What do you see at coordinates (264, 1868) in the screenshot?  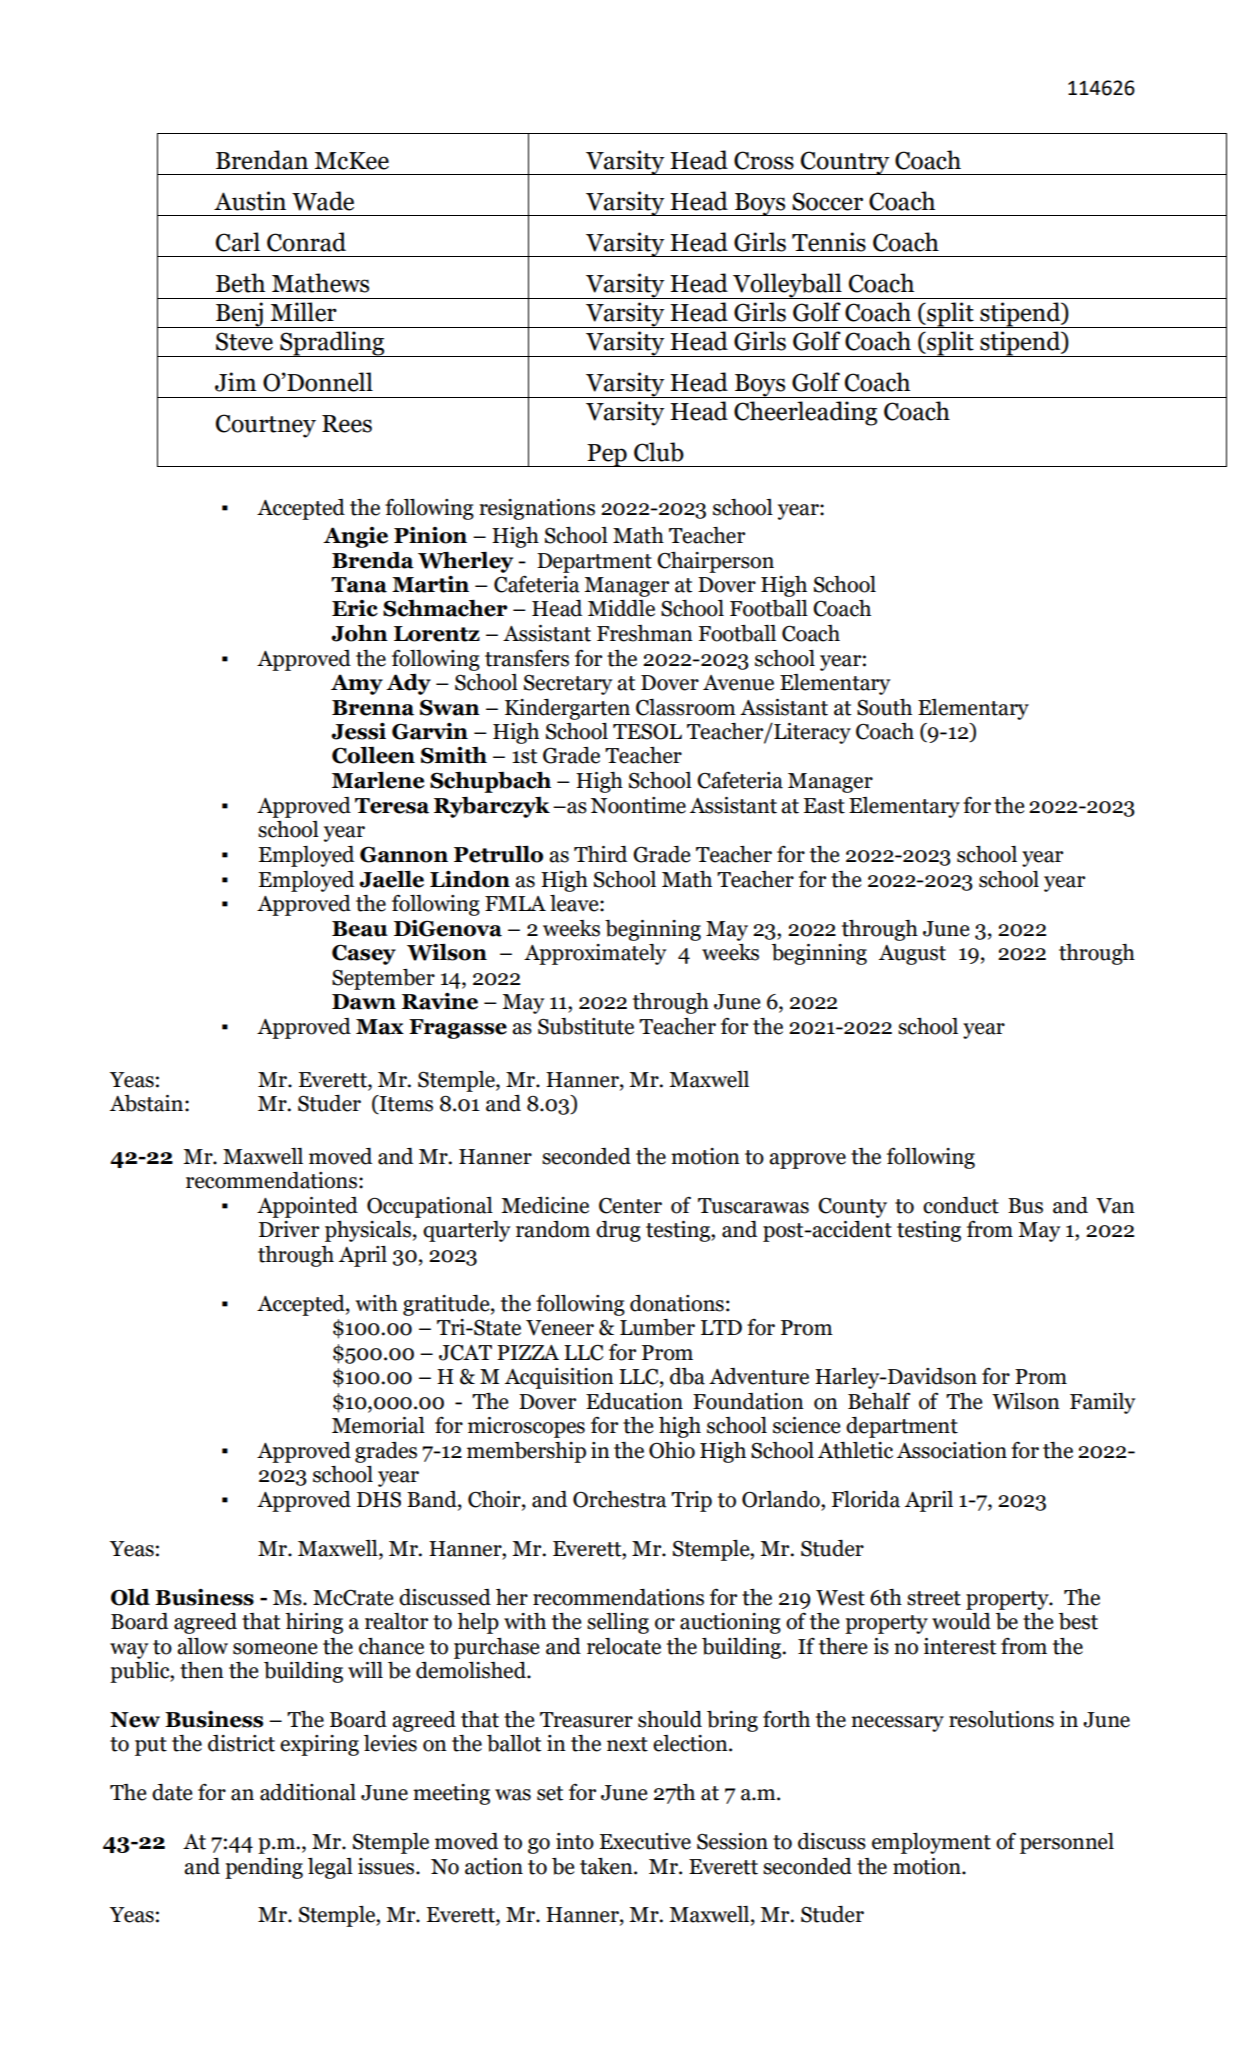 I see `pending` at bounding box center [264, 1868].
